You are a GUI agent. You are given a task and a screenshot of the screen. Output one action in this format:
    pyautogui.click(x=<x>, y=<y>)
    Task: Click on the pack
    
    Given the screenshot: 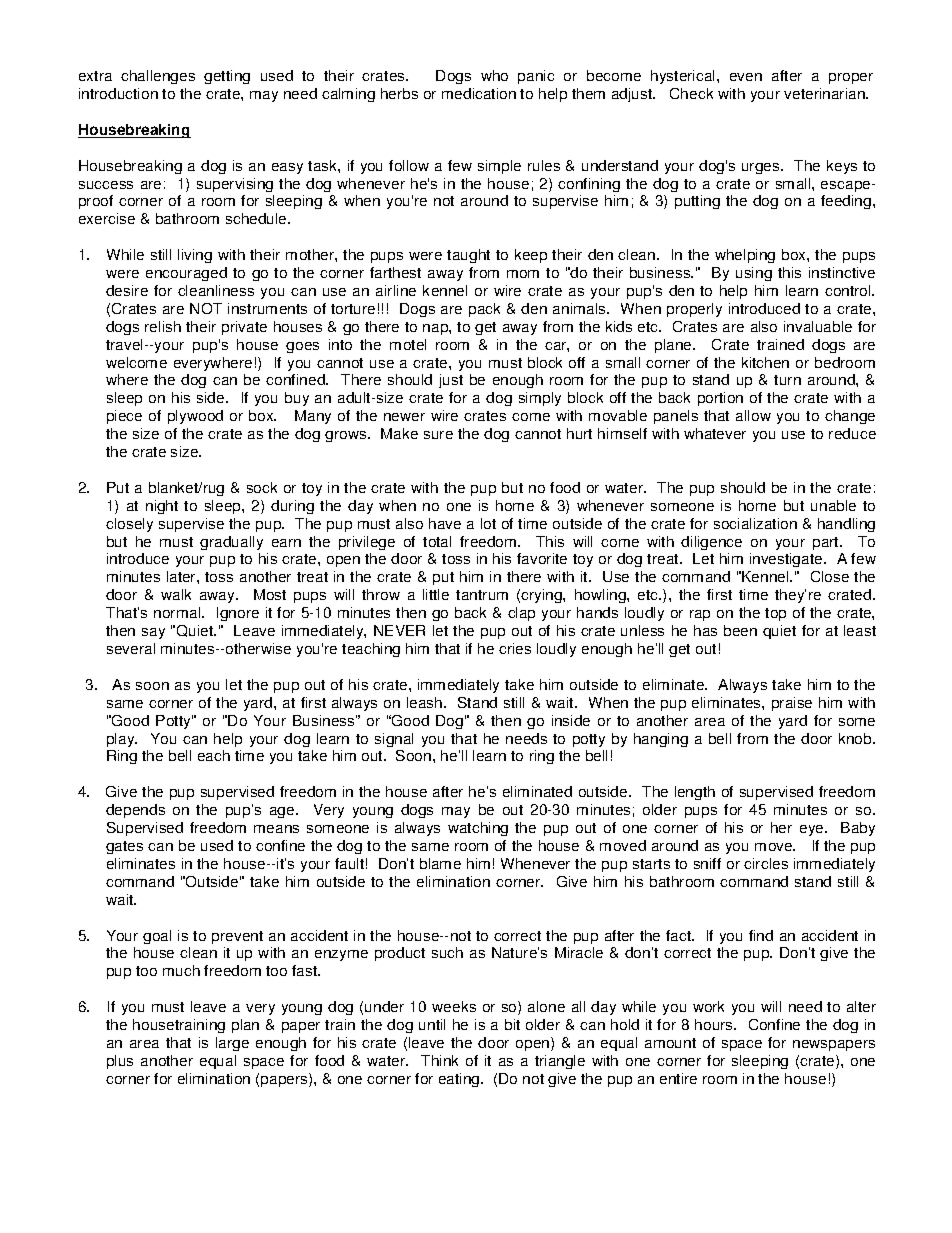 What is the action you would take?
    pyautogui.click(x=484, y=310)
